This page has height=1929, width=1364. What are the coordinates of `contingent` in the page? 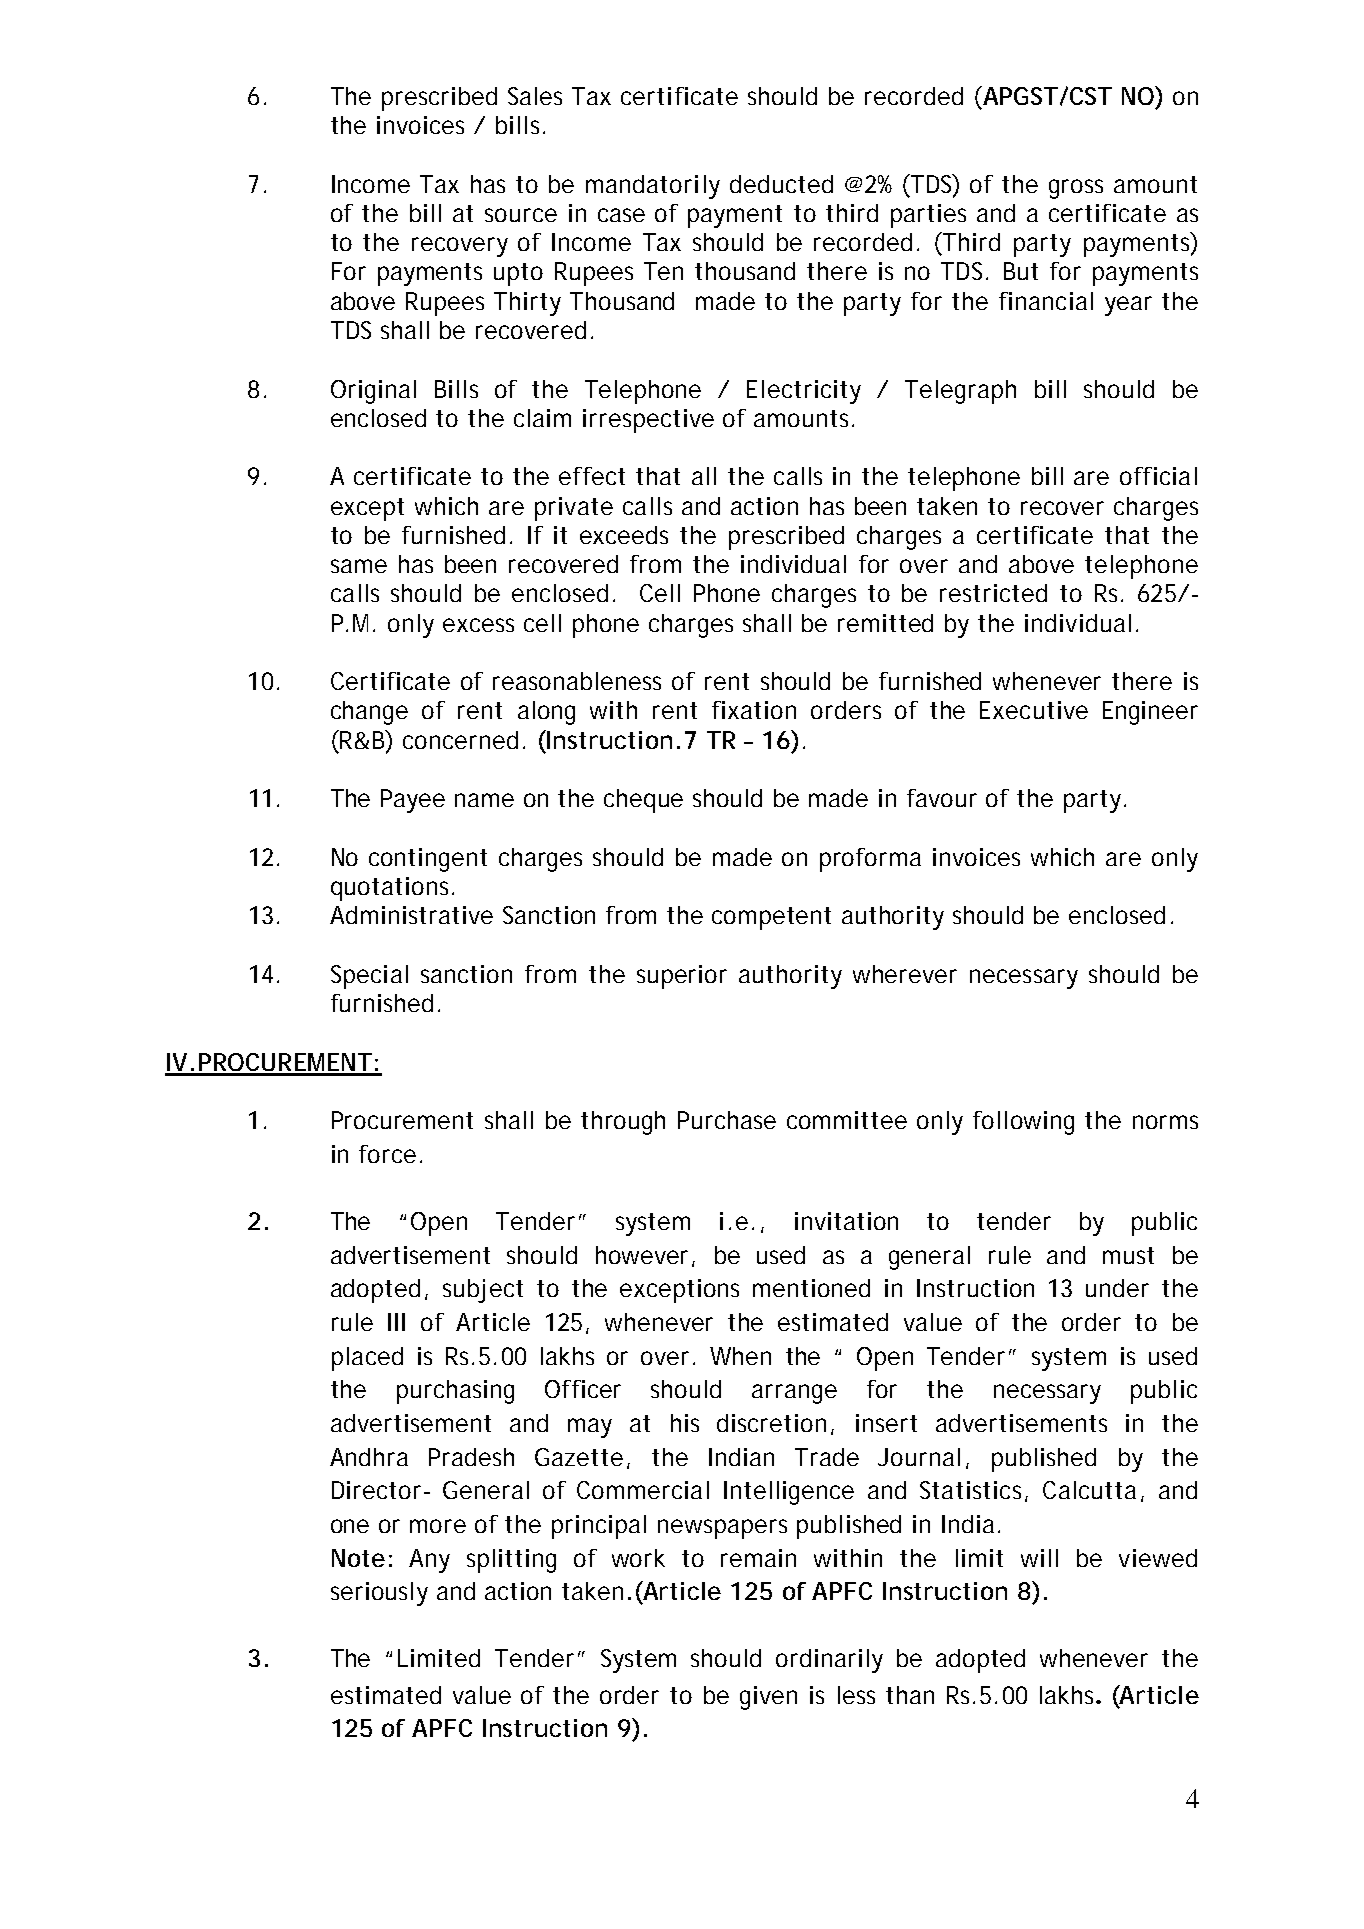 It's located at (428, 860).
